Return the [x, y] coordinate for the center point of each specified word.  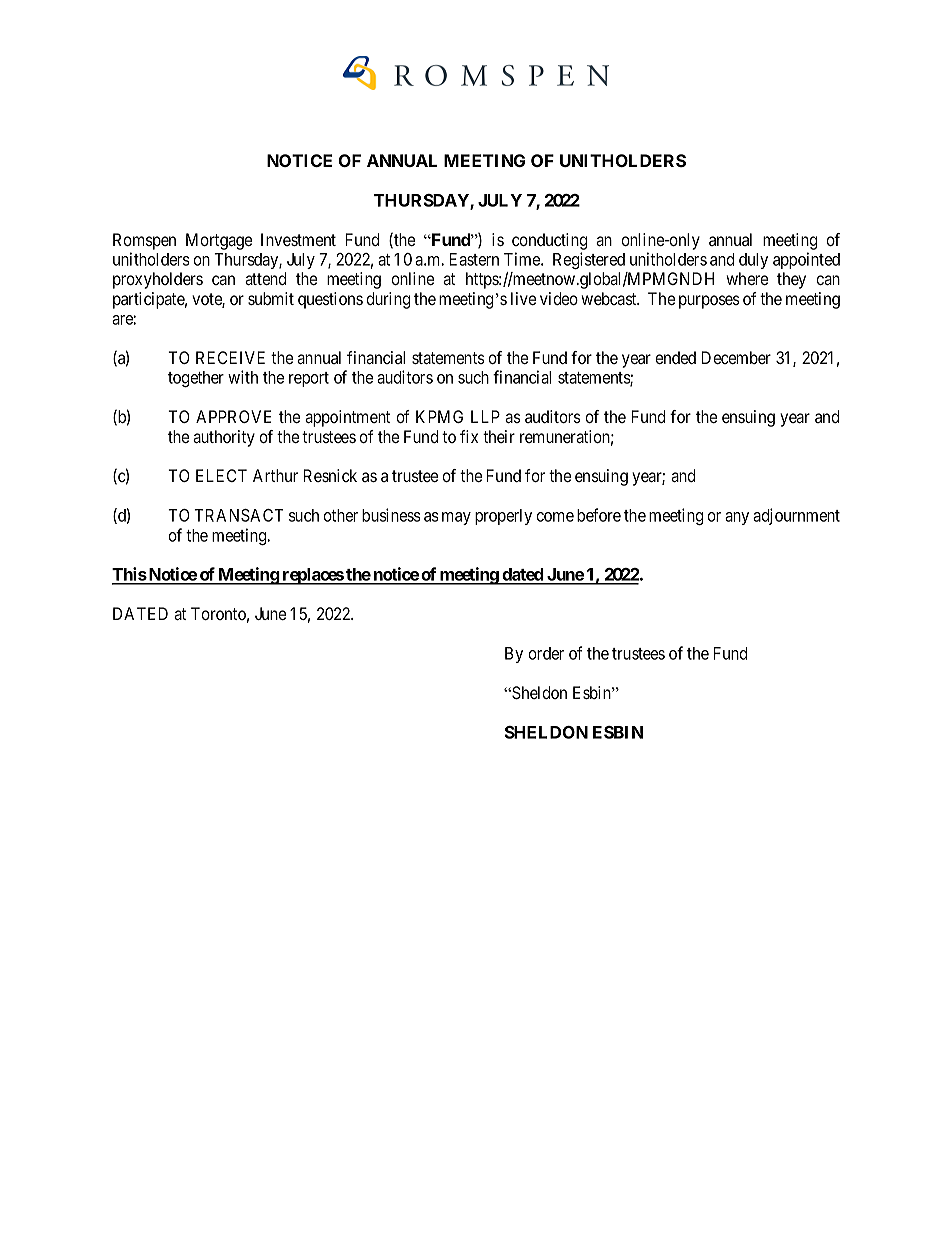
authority [224, 438]
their [499, 436]
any [737, 518]
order [546, 653]
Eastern [474, 259]
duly [753, 261]
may [456, 518]
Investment [298, 239]
